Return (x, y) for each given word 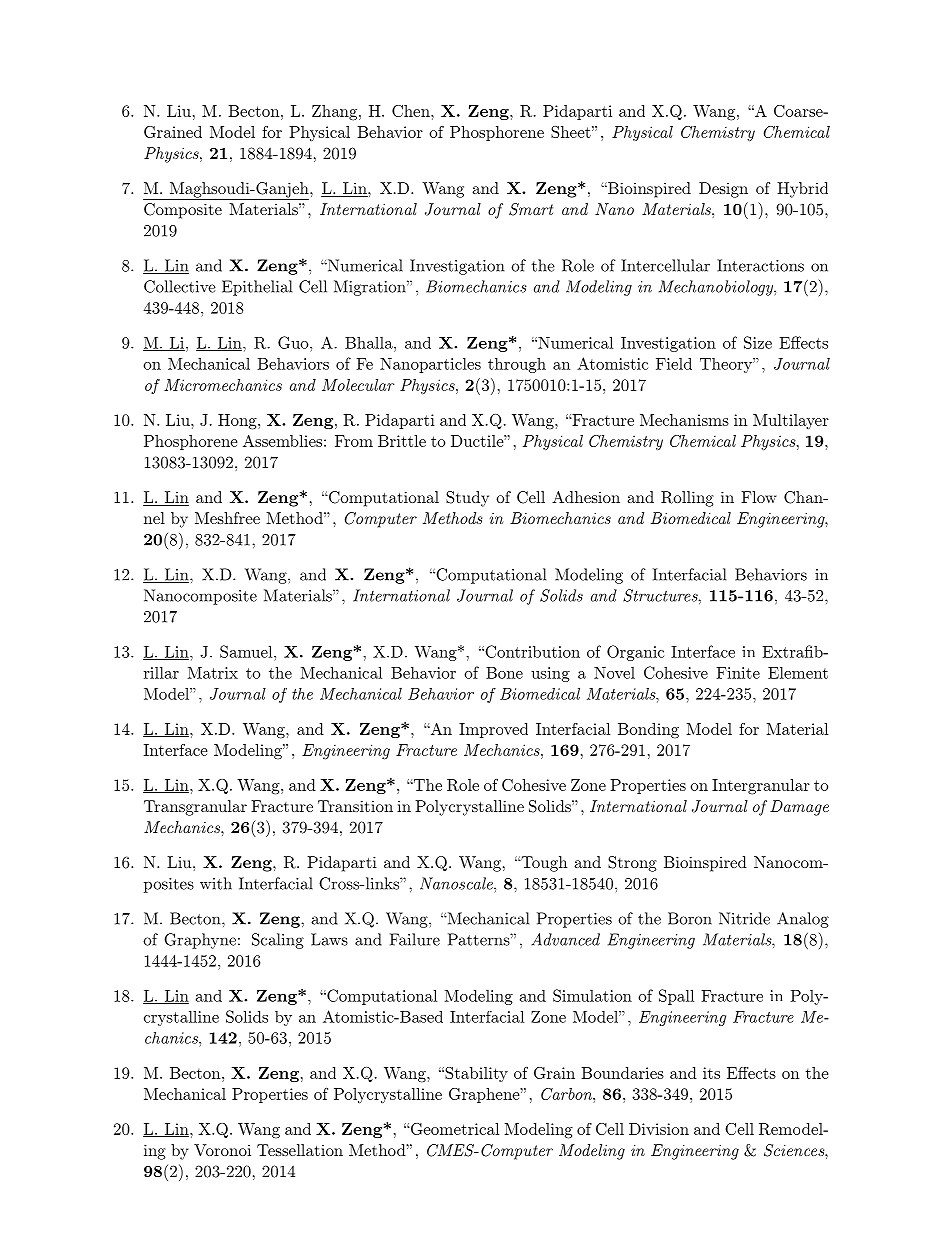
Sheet (571, 132)
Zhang (336, 113)
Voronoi (222, 1150)
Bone (504, 673)
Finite (738, 673)
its (711, 1073)
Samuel (247, 651)
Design (723, 190)
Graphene (485, 1095)
